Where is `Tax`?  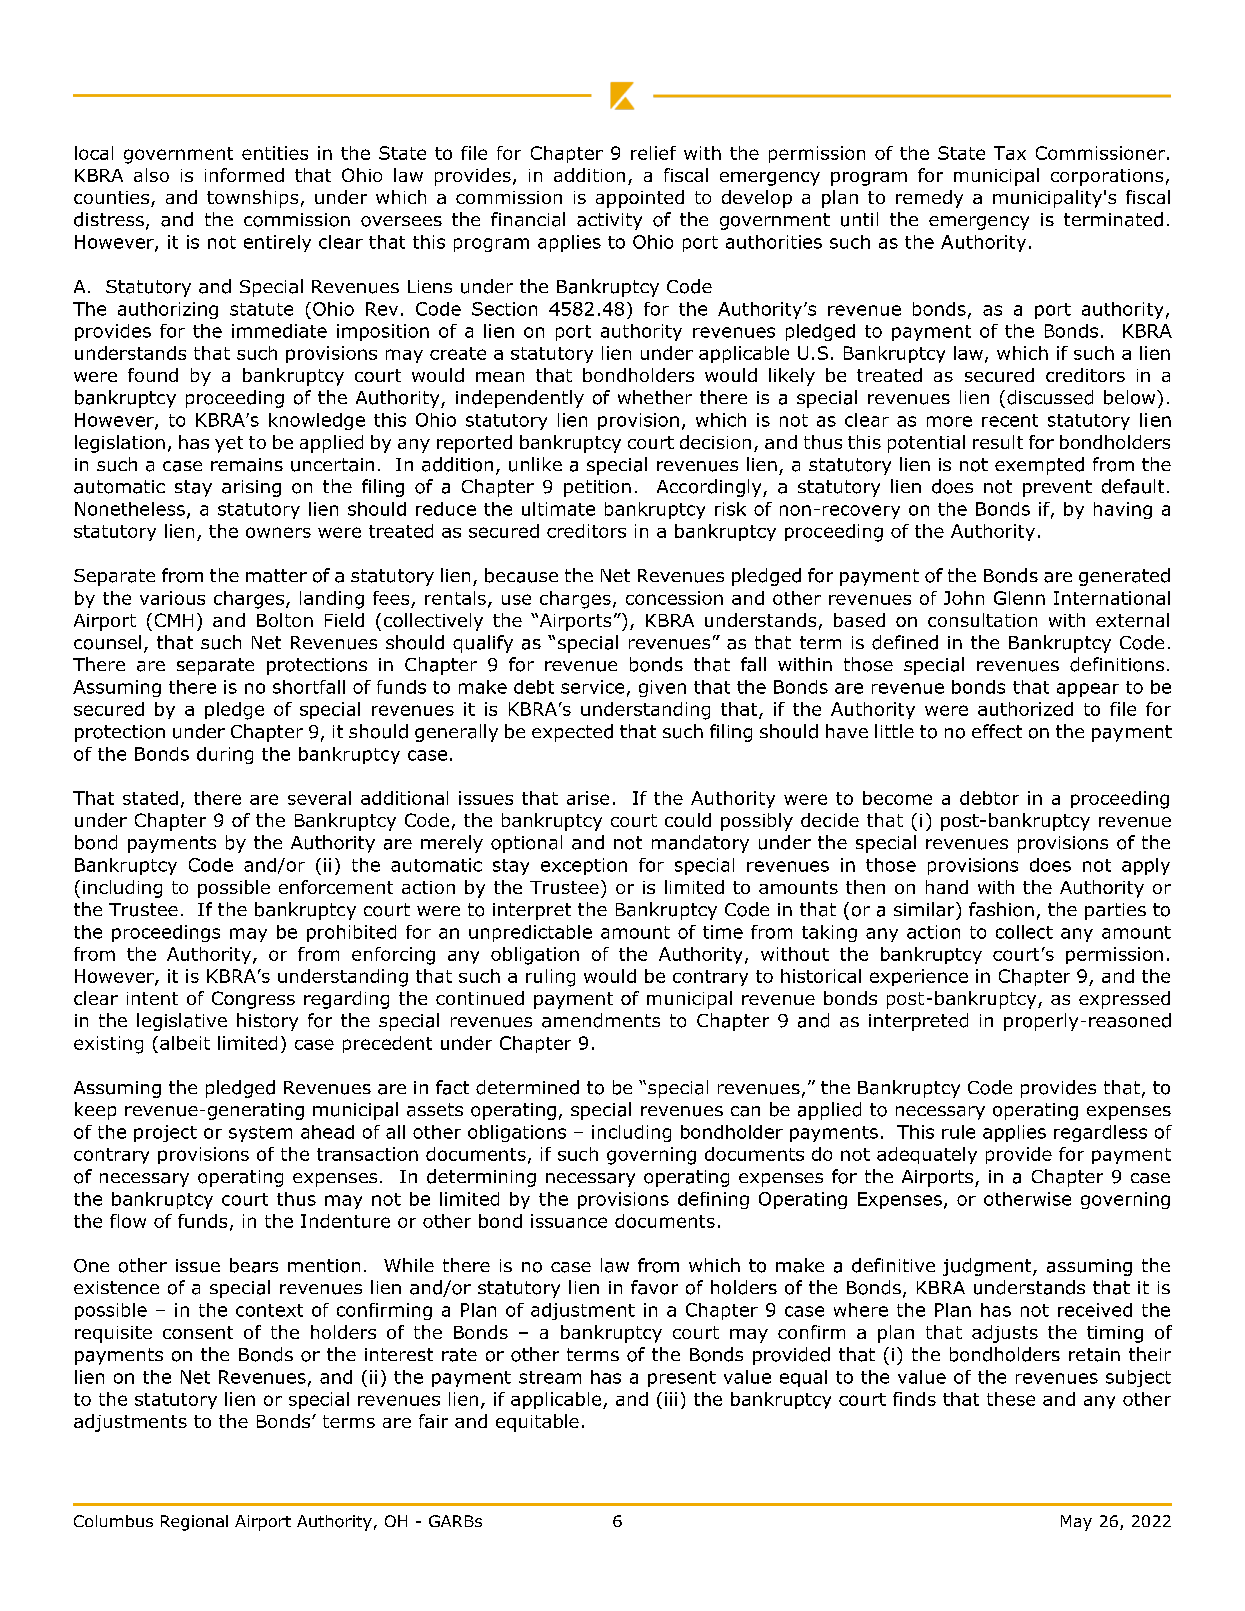 Tax is located at coordinates (1010, 153).
